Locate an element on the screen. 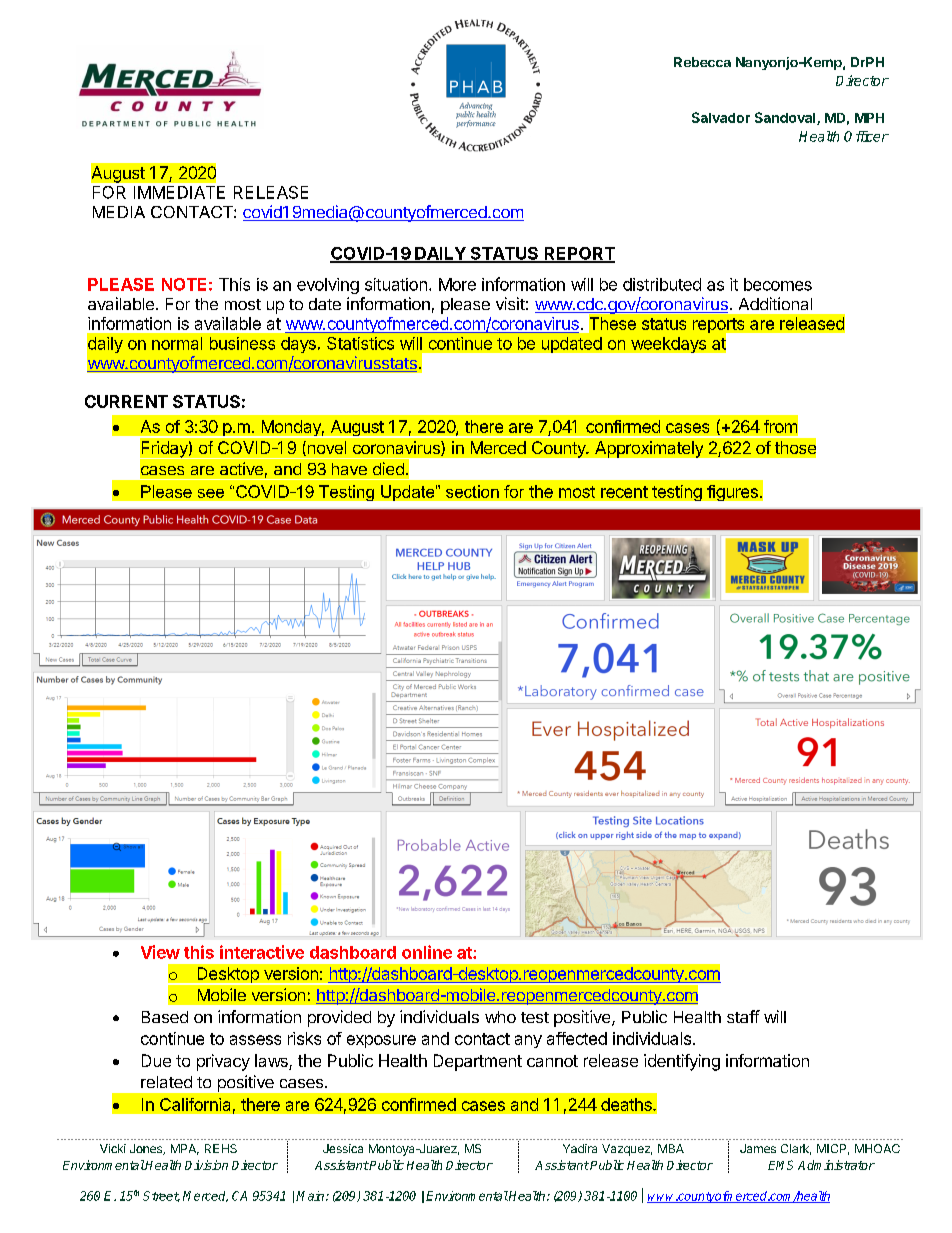 The height and width of the screenshot is (1233, 952). section is located at coordinates (472, 491).
